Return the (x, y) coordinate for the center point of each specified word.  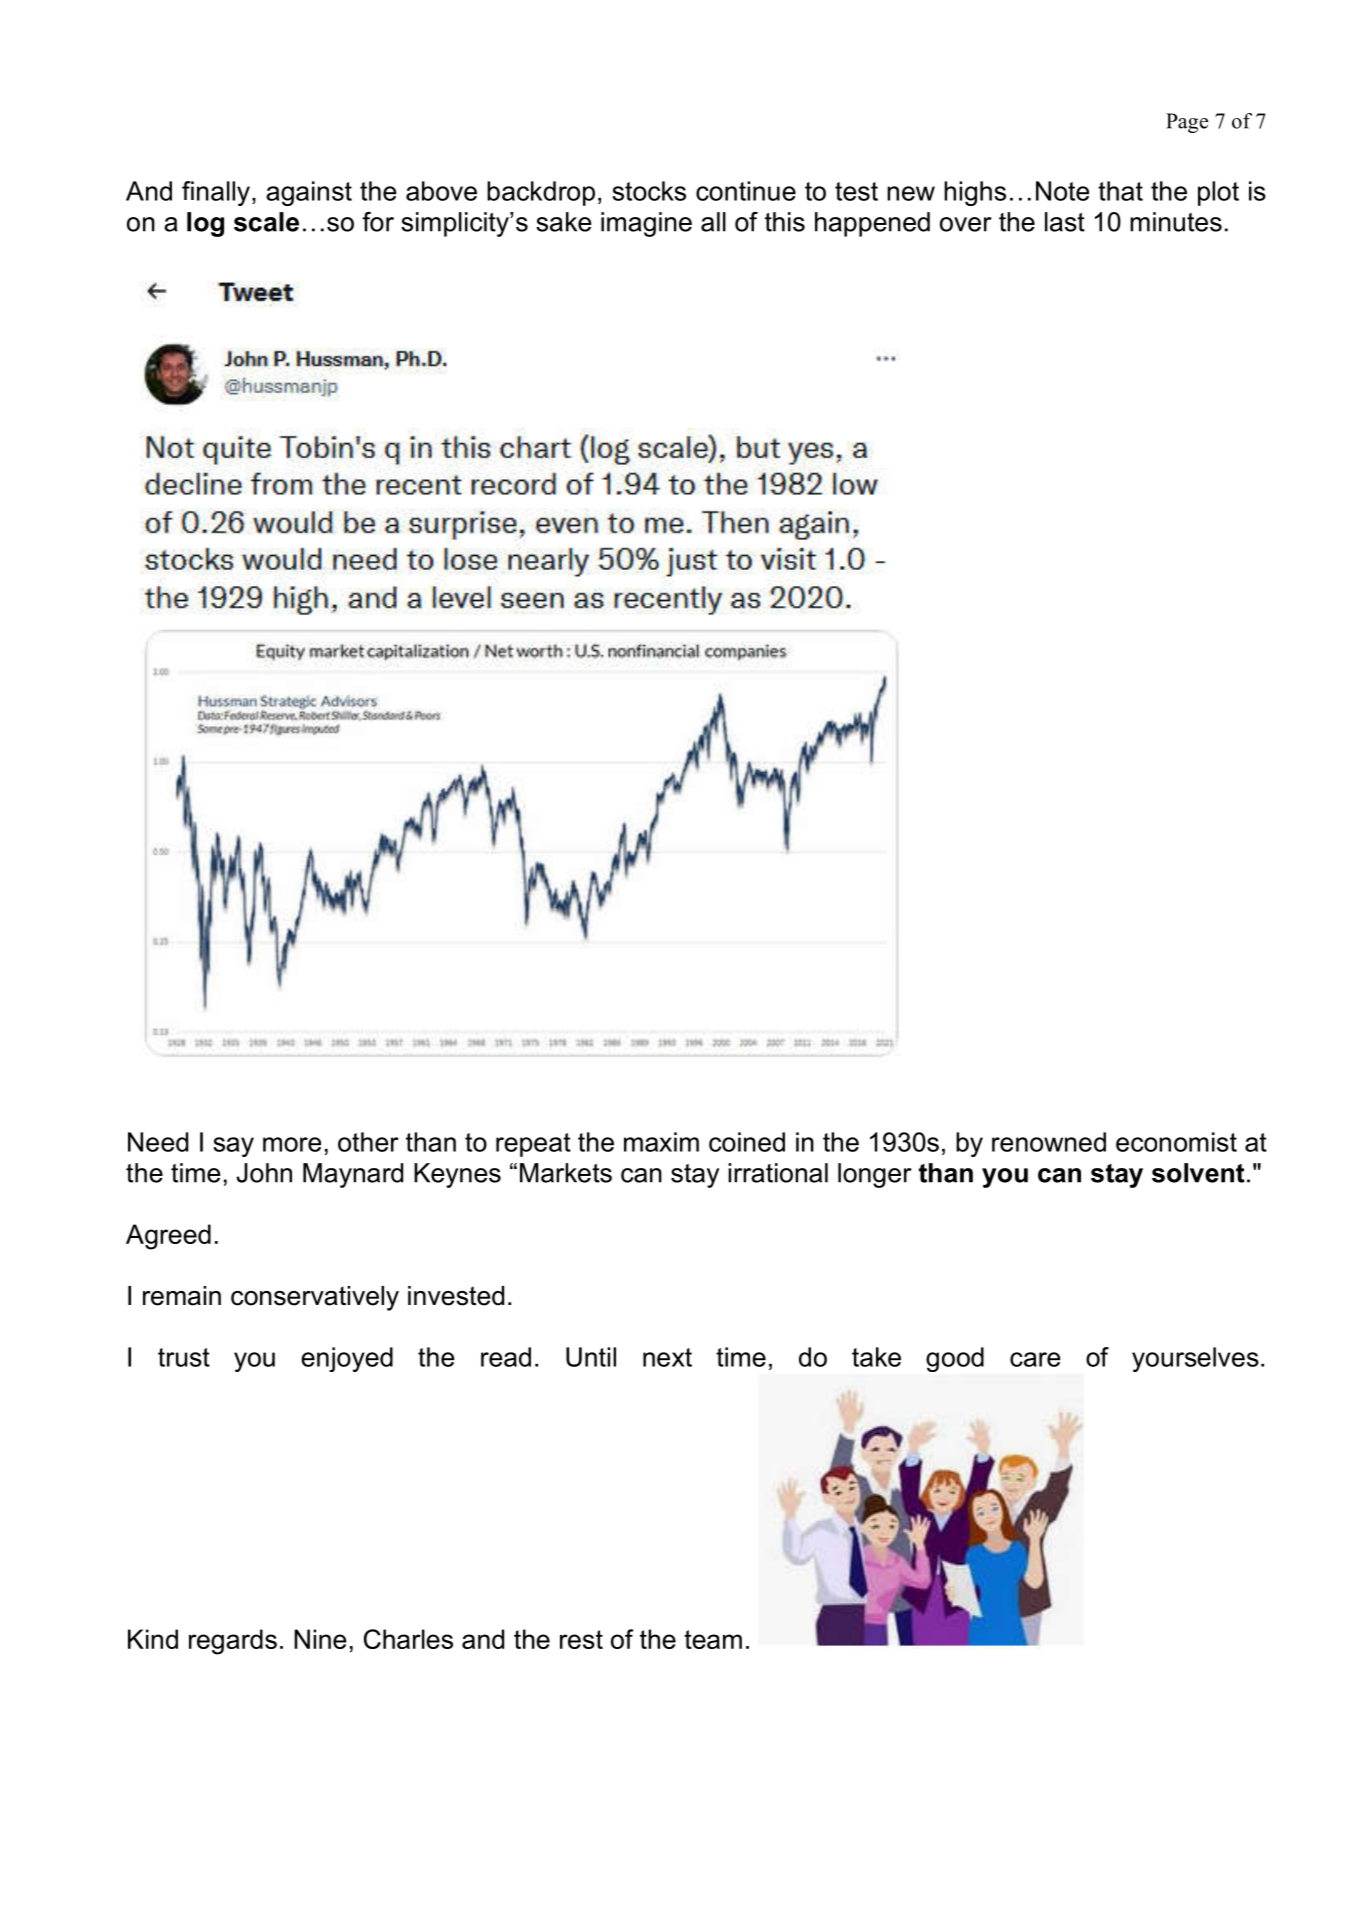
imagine (646, 224)
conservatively (315, 1298)
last (1065, 222)
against (309, 193)
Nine (320, 1639)
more (292, 1144)
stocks (649, 191)
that (1120, 191)
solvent (1198, 1173)
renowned (1049, 1142)
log (205, 224)
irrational (778, 1173)
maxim (661, 1142)
